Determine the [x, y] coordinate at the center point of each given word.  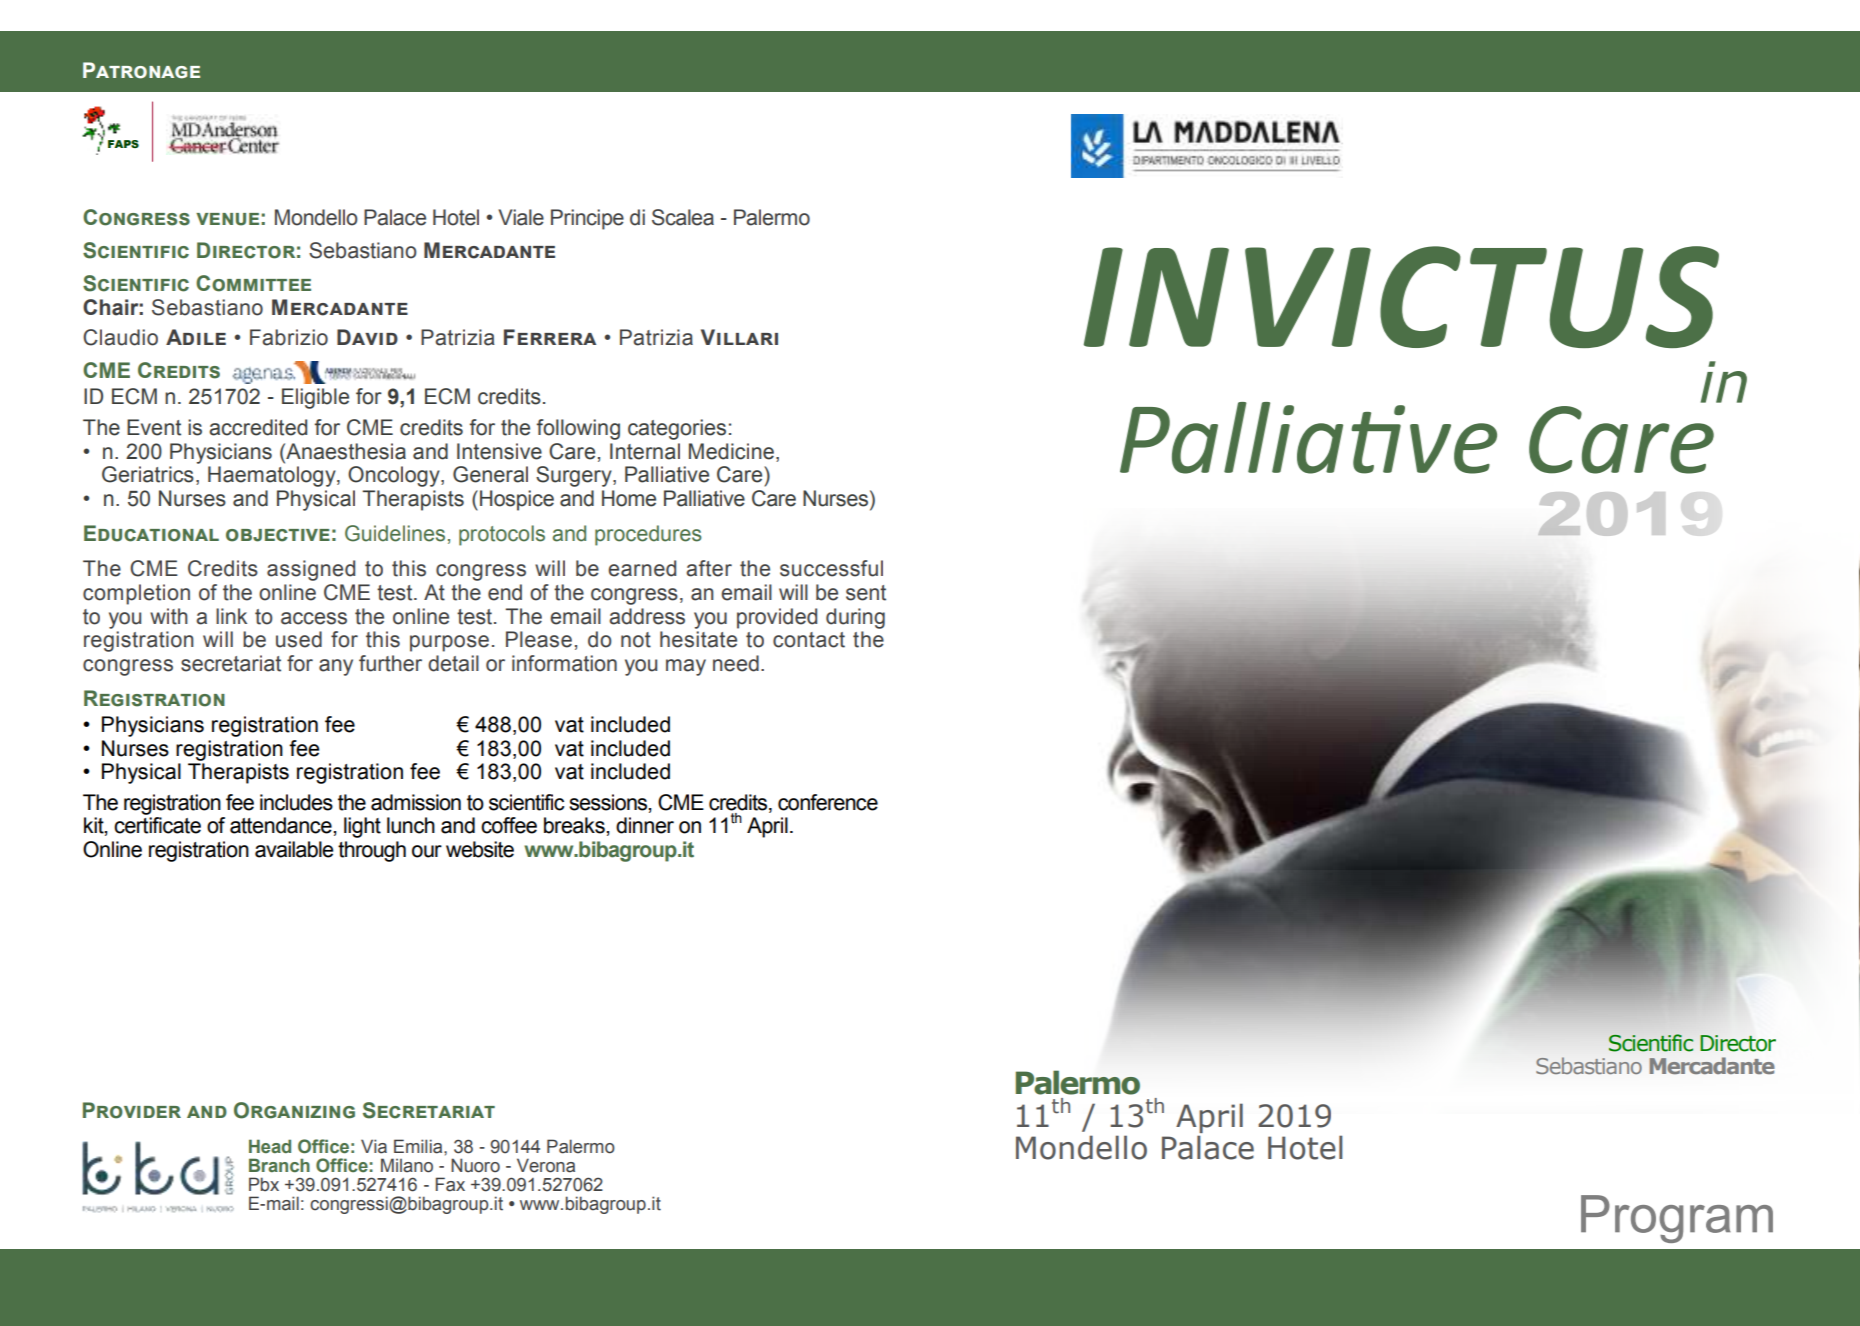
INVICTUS [1401, 297]
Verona [546, 1165]
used [299, 639]
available [294, 849]
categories [677, 429]
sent [866, 593]
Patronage [141, 70]
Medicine [731, 451]
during [855, 618]
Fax [450, 1184]
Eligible [315, 398]
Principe [587, 219]
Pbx [264, 1184]
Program [1677, 1219]
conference [828, 802]
